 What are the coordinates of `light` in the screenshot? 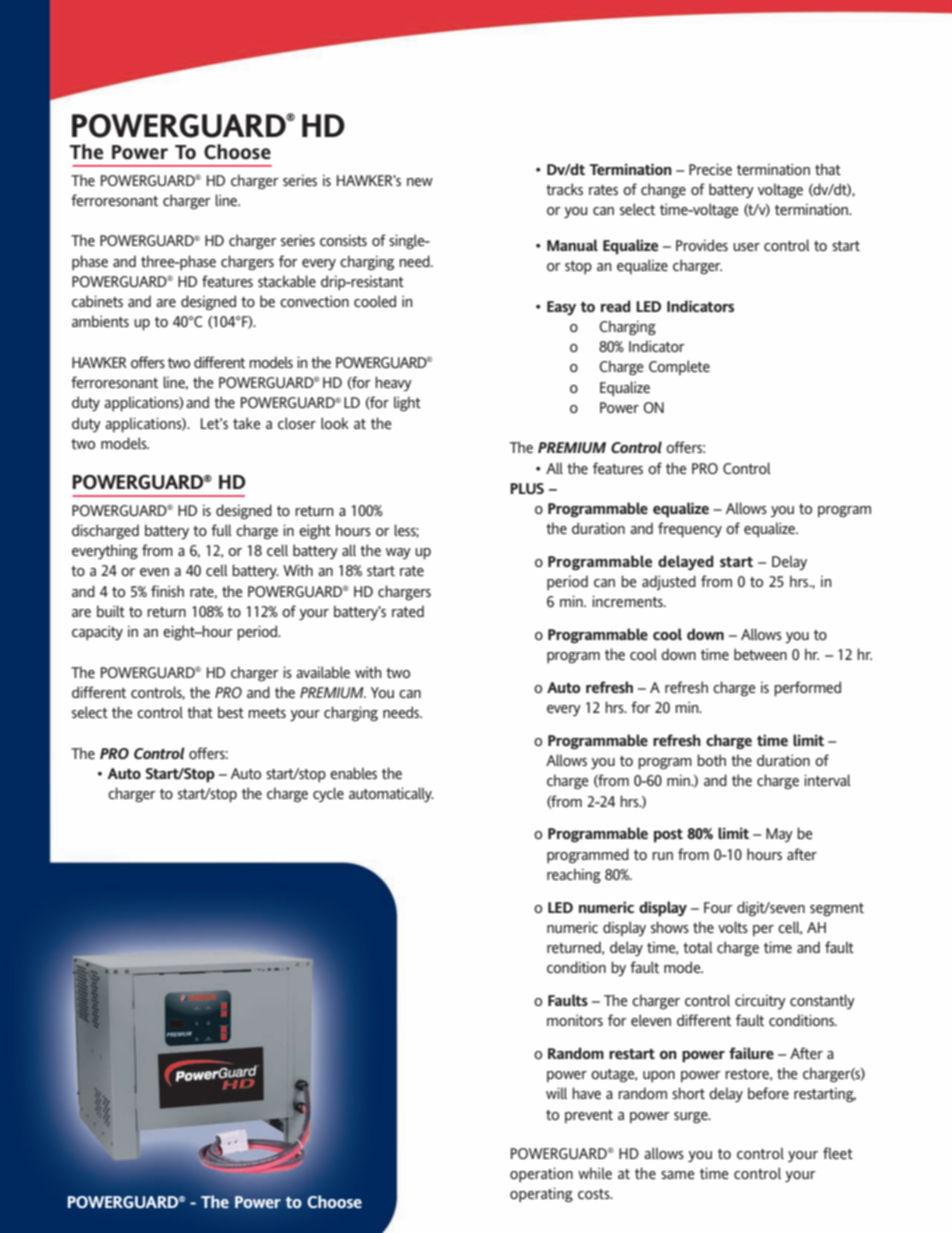 It's located at (407, 403).
